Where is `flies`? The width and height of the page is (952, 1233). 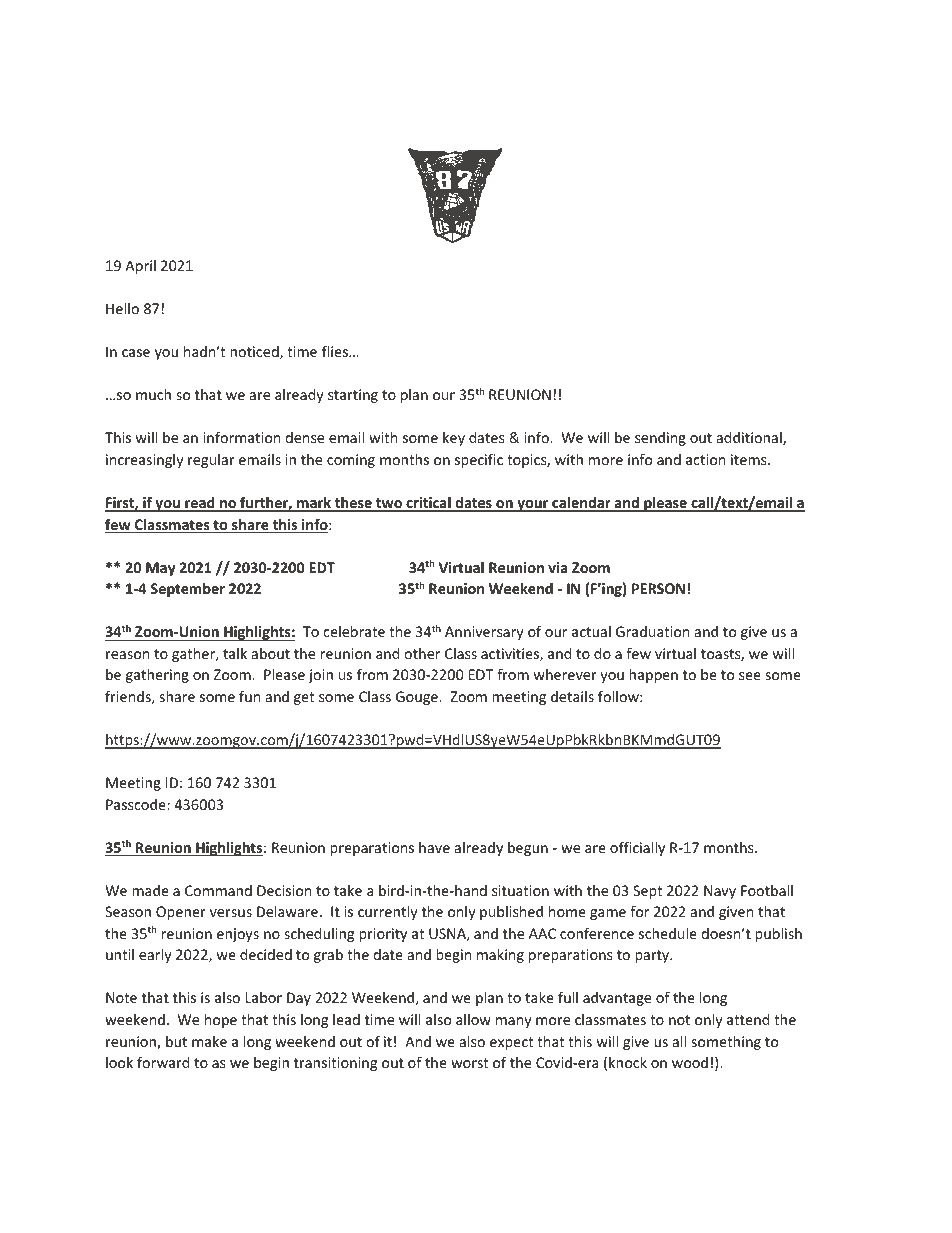 flies is located at coordinates (336, 351).
